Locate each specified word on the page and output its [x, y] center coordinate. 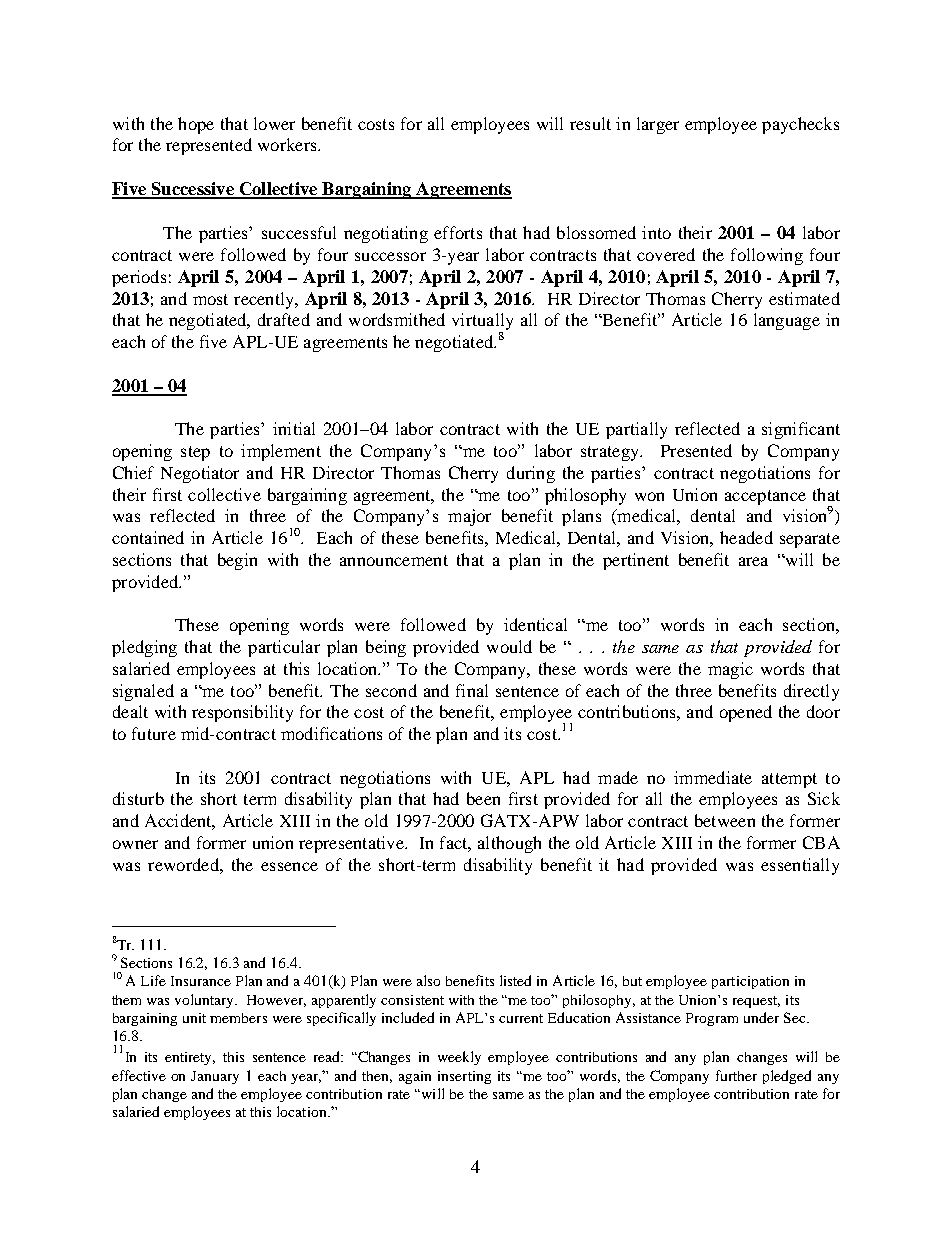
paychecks [800, 125]
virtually [482, 323]
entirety [190, 1058]
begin [237, 561]
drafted [284, 319]
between [725, 820]
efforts [458, 232]
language [787, 321]
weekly [459, 1058]
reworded [184, 864]
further [736, 1075]
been [483, 798]
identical [535, 624]
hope [196, 125]
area [753, 561]
